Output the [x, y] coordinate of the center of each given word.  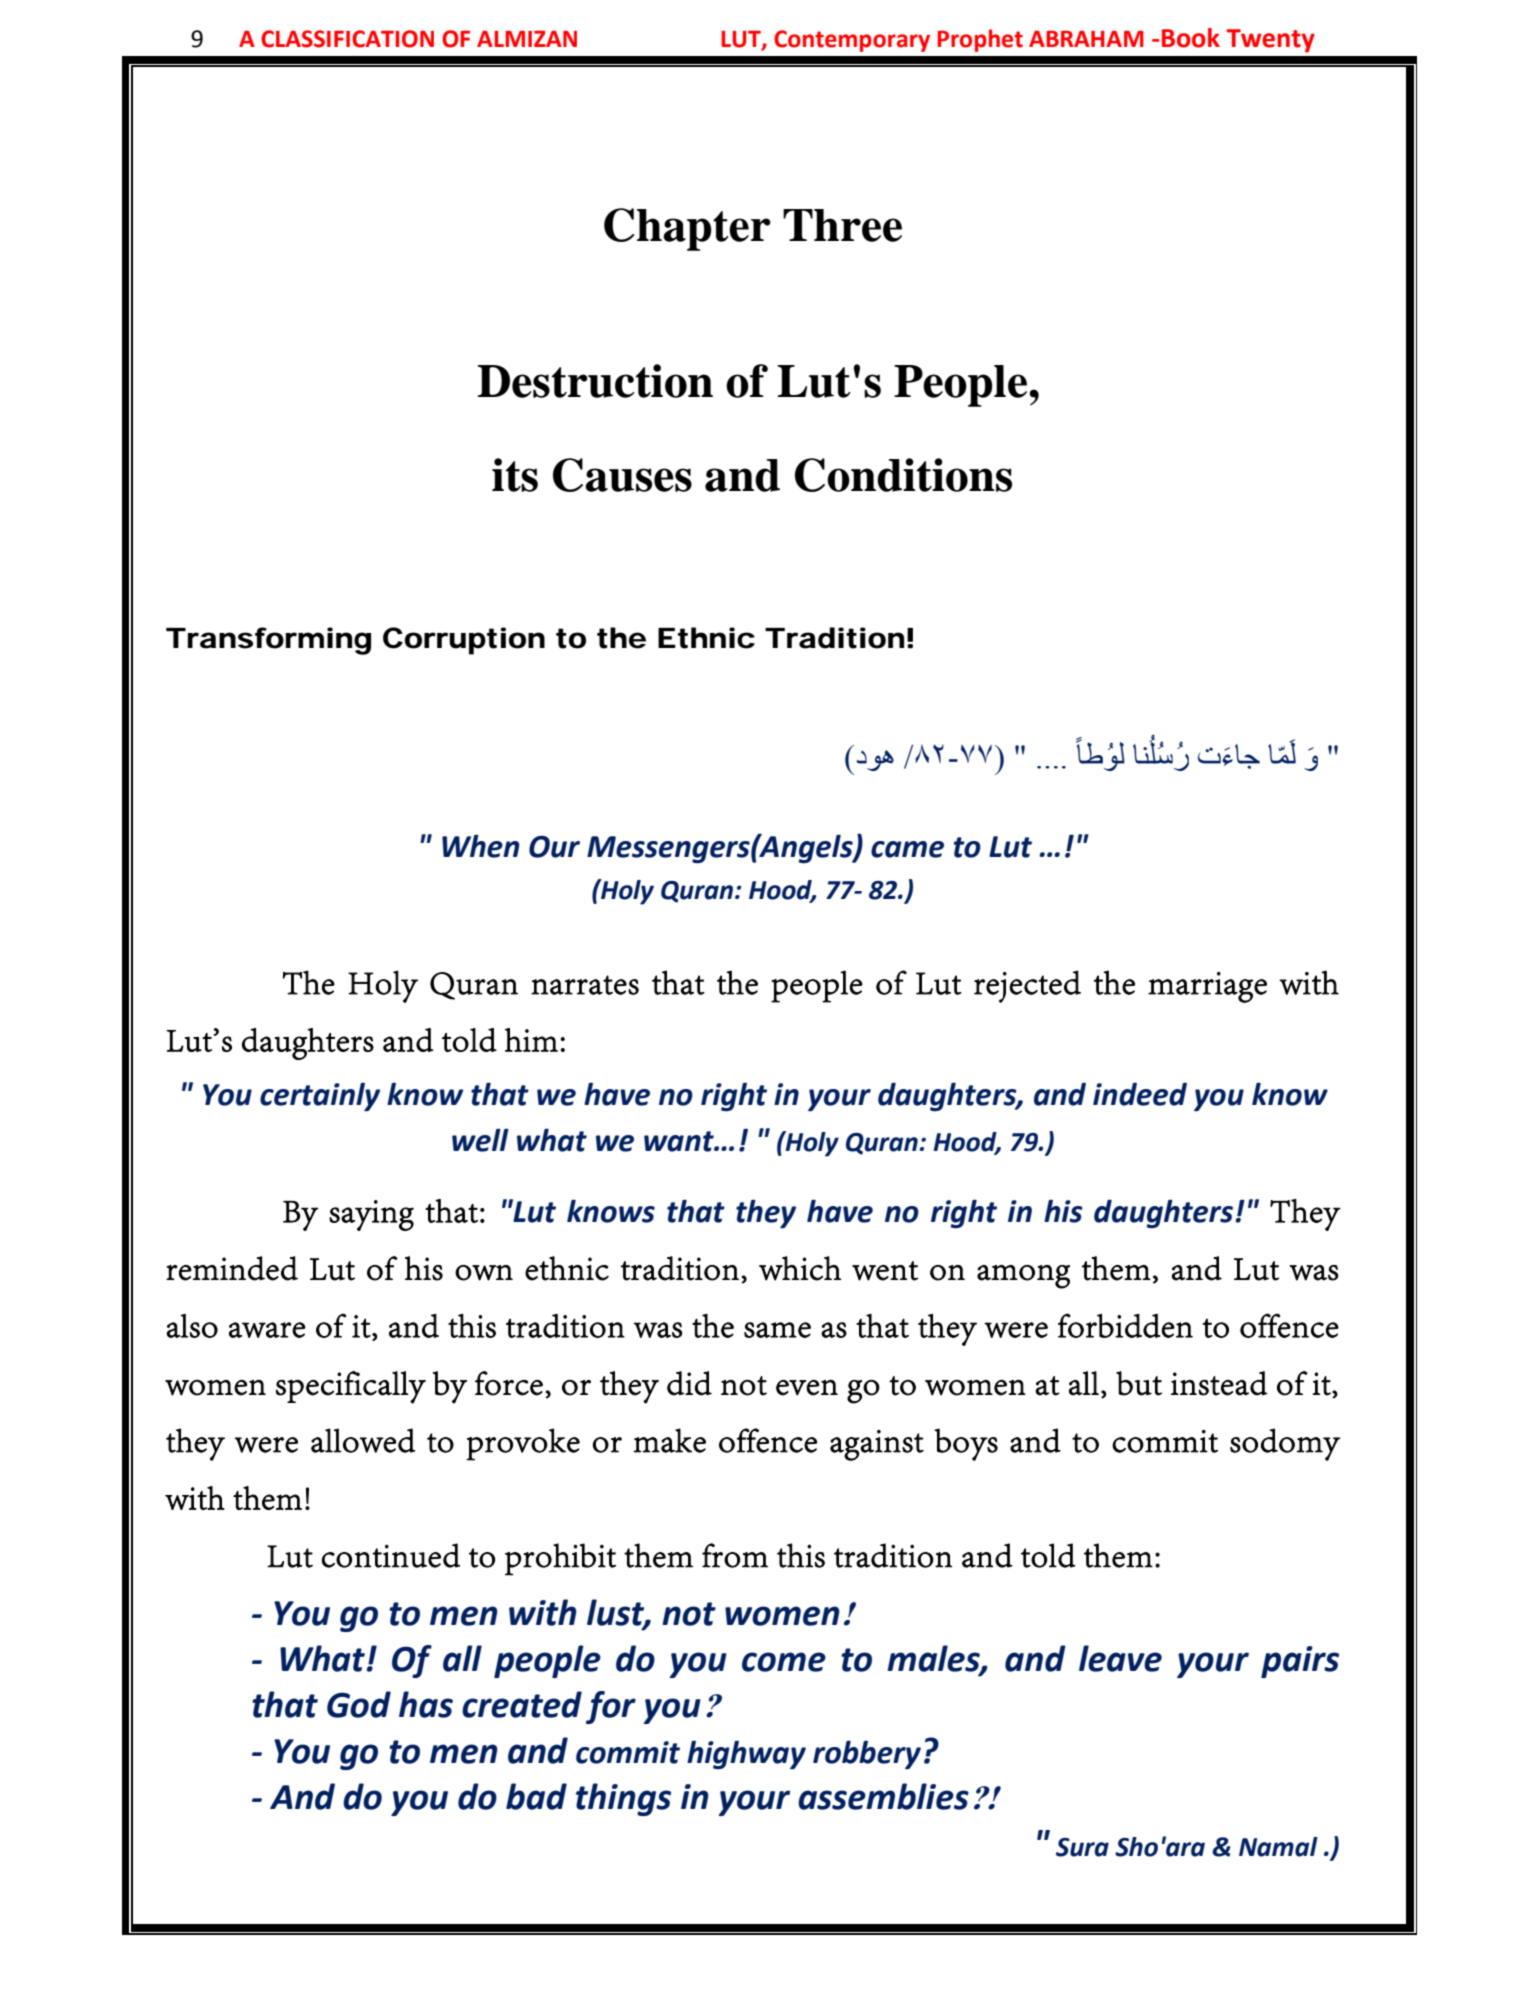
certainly [320, 1097]
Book [1191, 38]
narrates [585, 985]
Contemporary [852, 41]
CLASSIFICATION [347, 39]
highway [746, 1755]
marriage [1207, 987]
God [359, 1704]
